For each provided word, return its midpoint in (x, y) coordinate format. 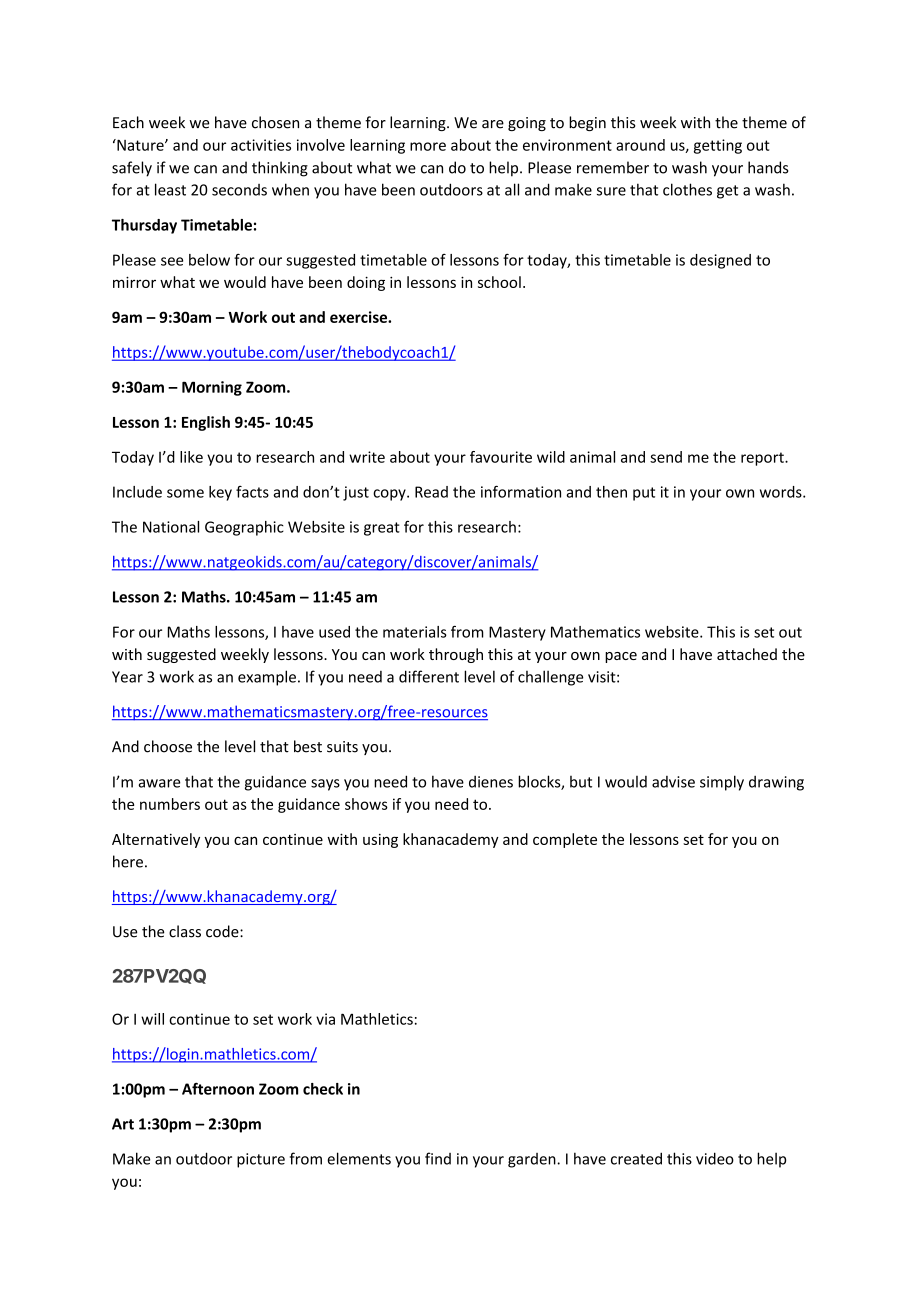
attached (747, 654)
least (170, 189)
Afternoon (218, 1088)
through (456, 655)
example (267, 678)
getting (718, 146)
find (438, 1158)
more (428, 146)
